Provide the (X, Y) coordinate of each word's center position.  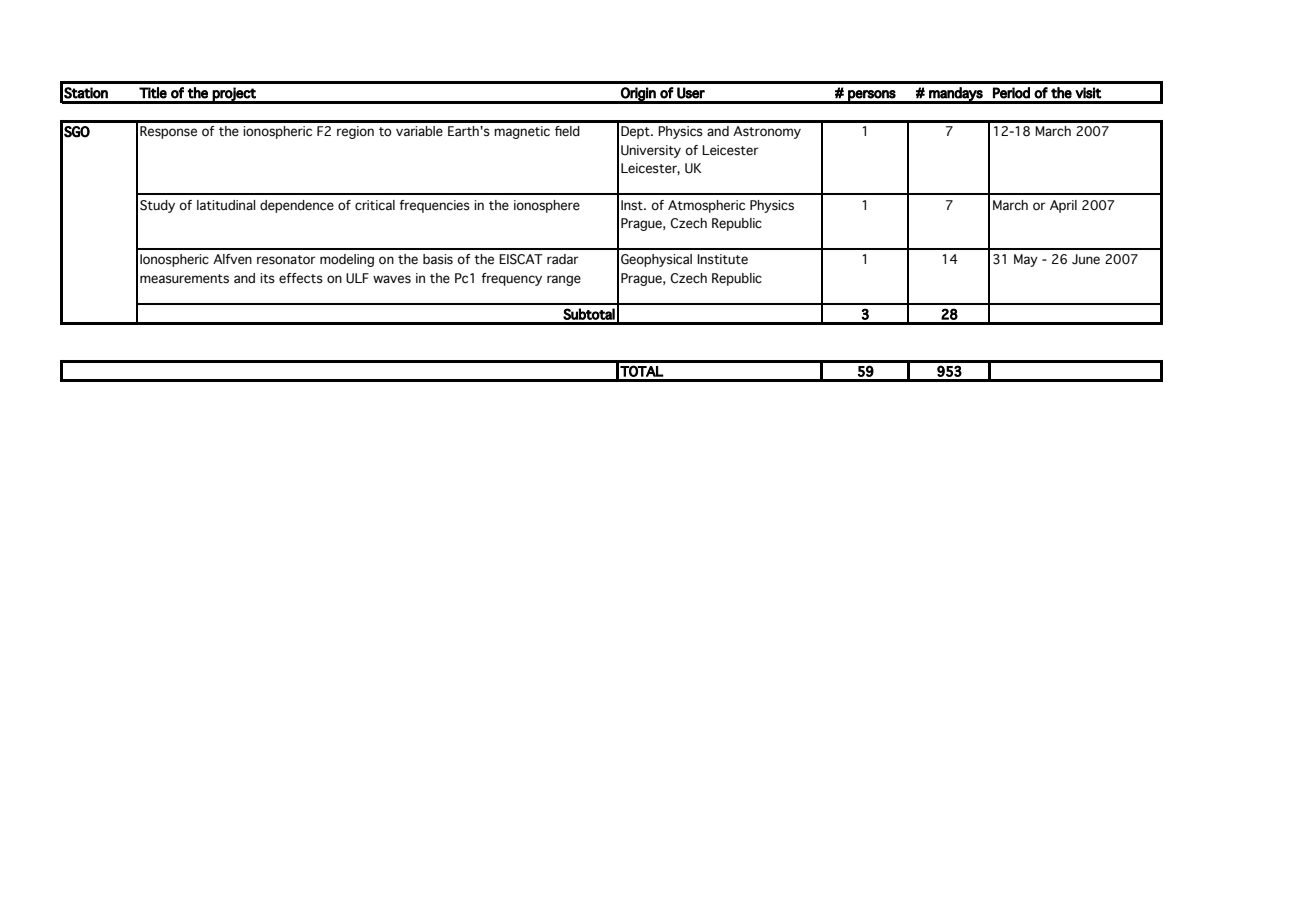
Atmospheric (706, 206)
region (355, 132)
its (267, 278)
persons (872, 96)
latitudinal (226, 205)
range (564, 280)
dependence (297, 206)
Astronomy (767, 132)
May (1026, 260)
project (234, 95)
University (651, 151)
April (1063, 206)
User (691, 93)
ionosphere (547, 206)
